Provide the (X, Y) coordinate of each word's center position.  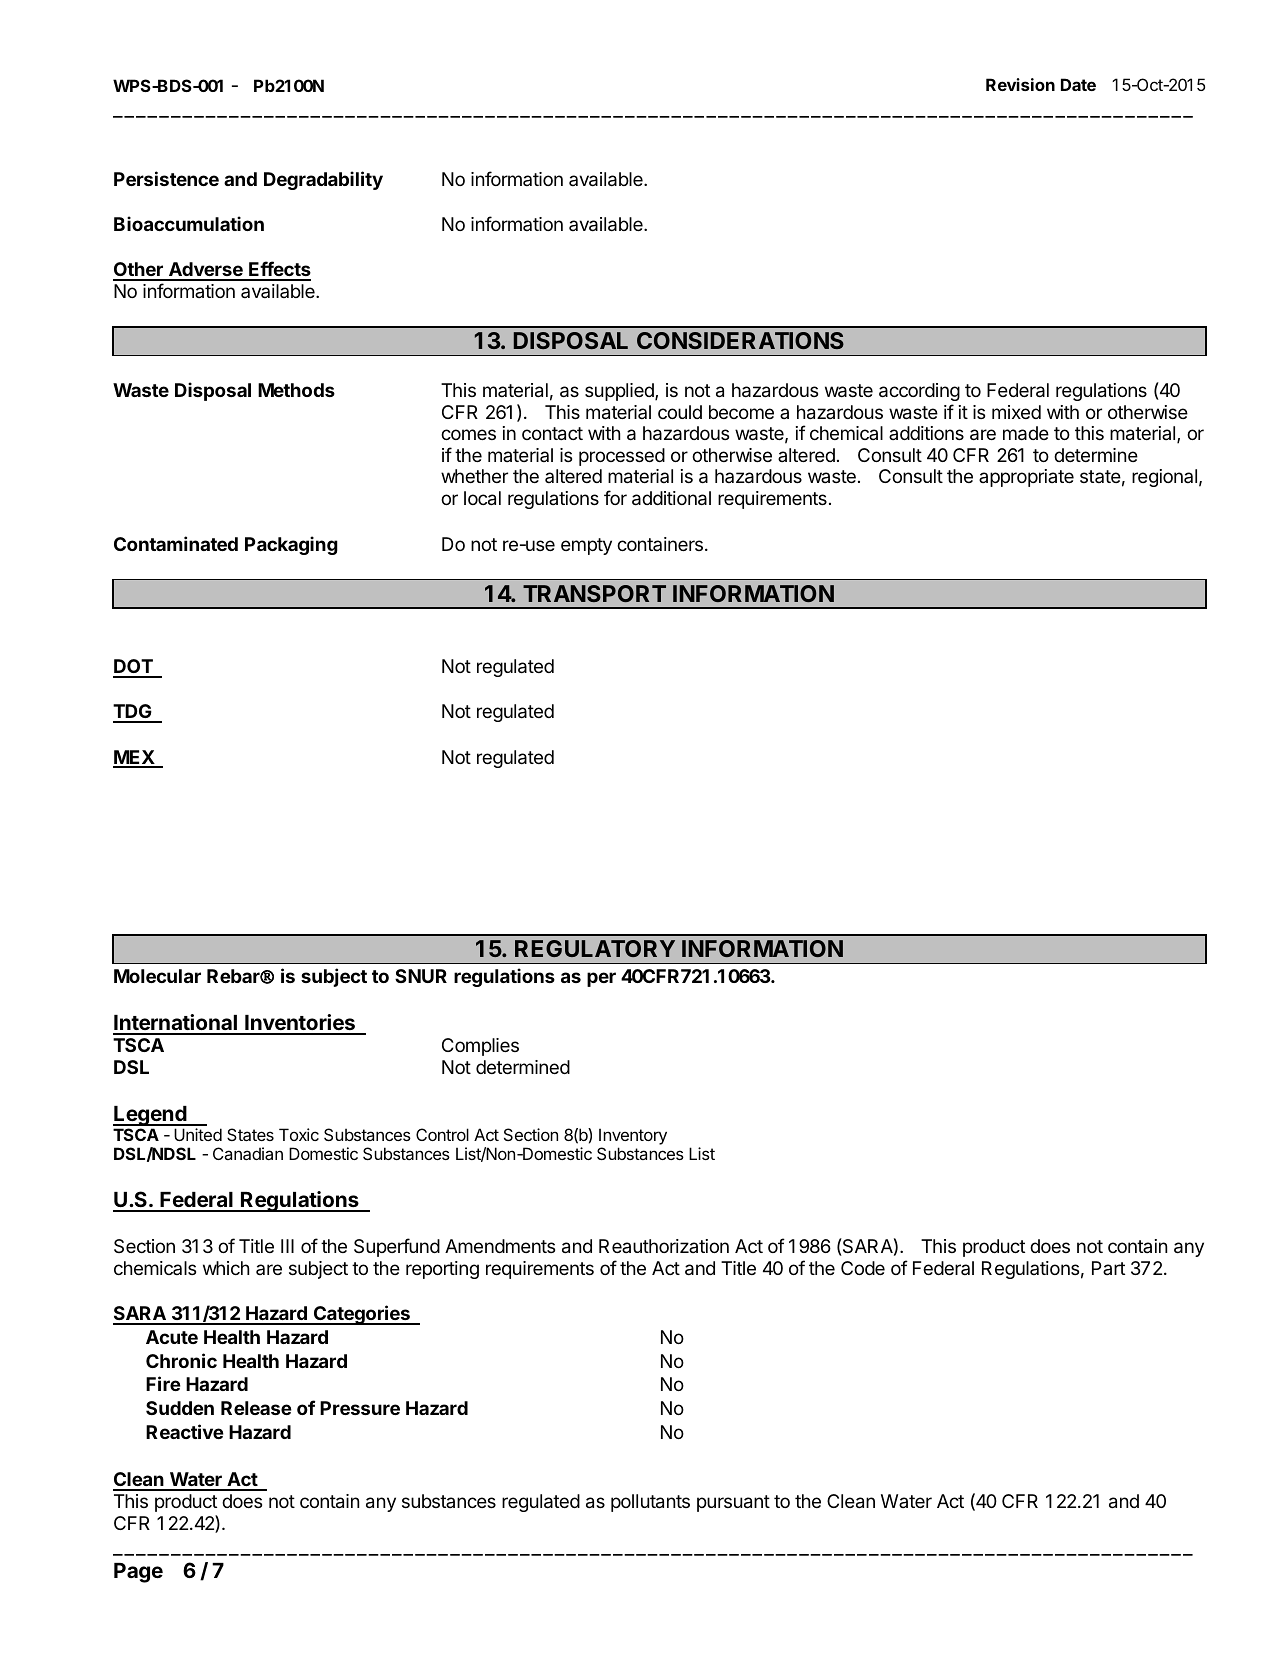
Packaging (291, 545)
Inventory (633, 1138)
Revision (1020, 84)
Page (138, 1573)
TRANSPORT (594, 593)
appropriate (1026, 478)
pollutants (650, 1503)
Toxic (299, 1134)
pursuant (733, 1503)
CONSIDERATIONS (740, 340)
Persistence (166, 178)
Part (1108, 1268)
